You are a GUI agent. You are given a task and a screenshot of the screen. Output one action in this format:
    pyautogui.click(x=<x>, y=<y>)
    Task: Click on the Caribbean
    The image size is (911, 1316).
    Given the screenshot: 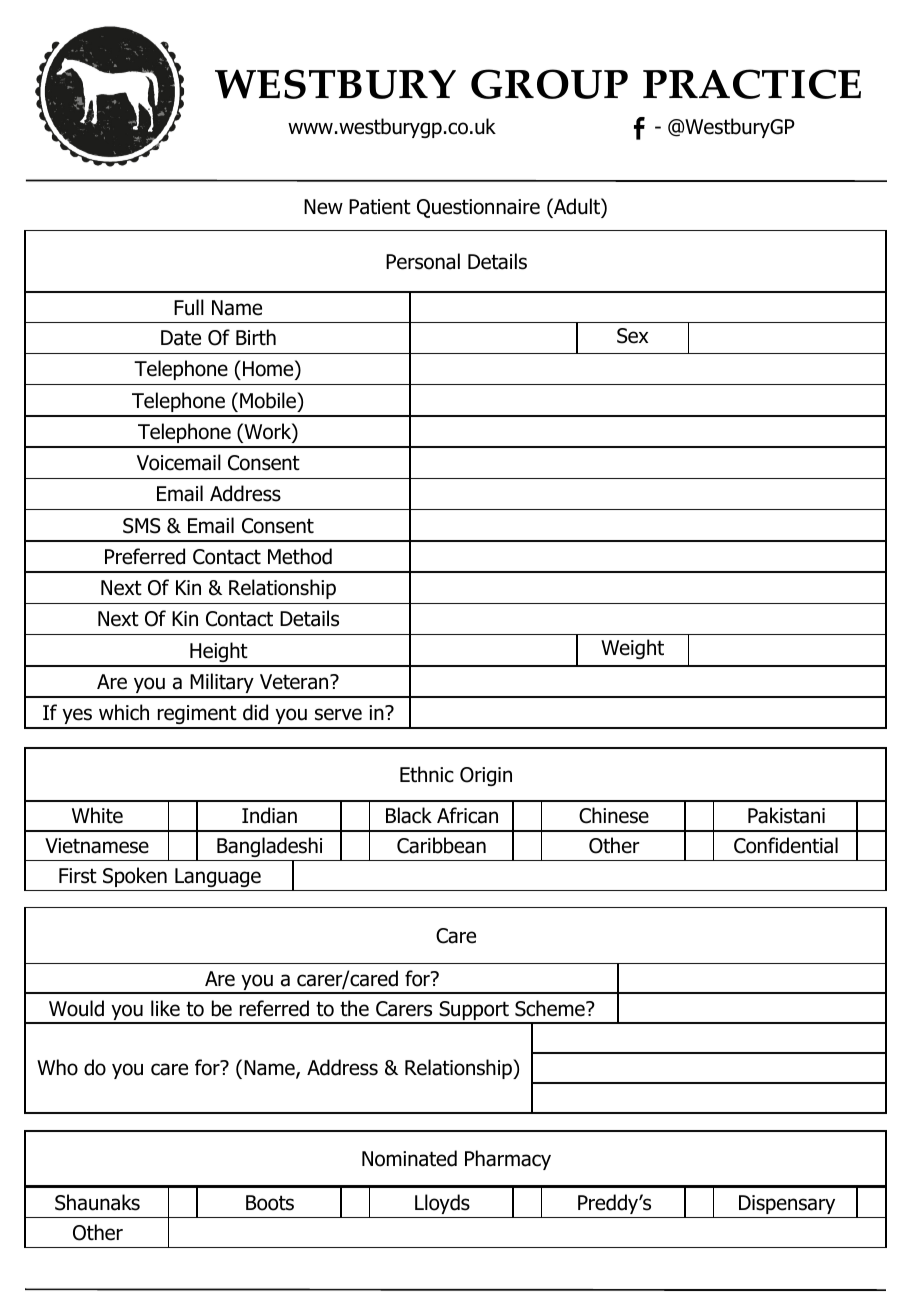 What is the action you would take?
    pyautogui.click(x=441, y=845)
